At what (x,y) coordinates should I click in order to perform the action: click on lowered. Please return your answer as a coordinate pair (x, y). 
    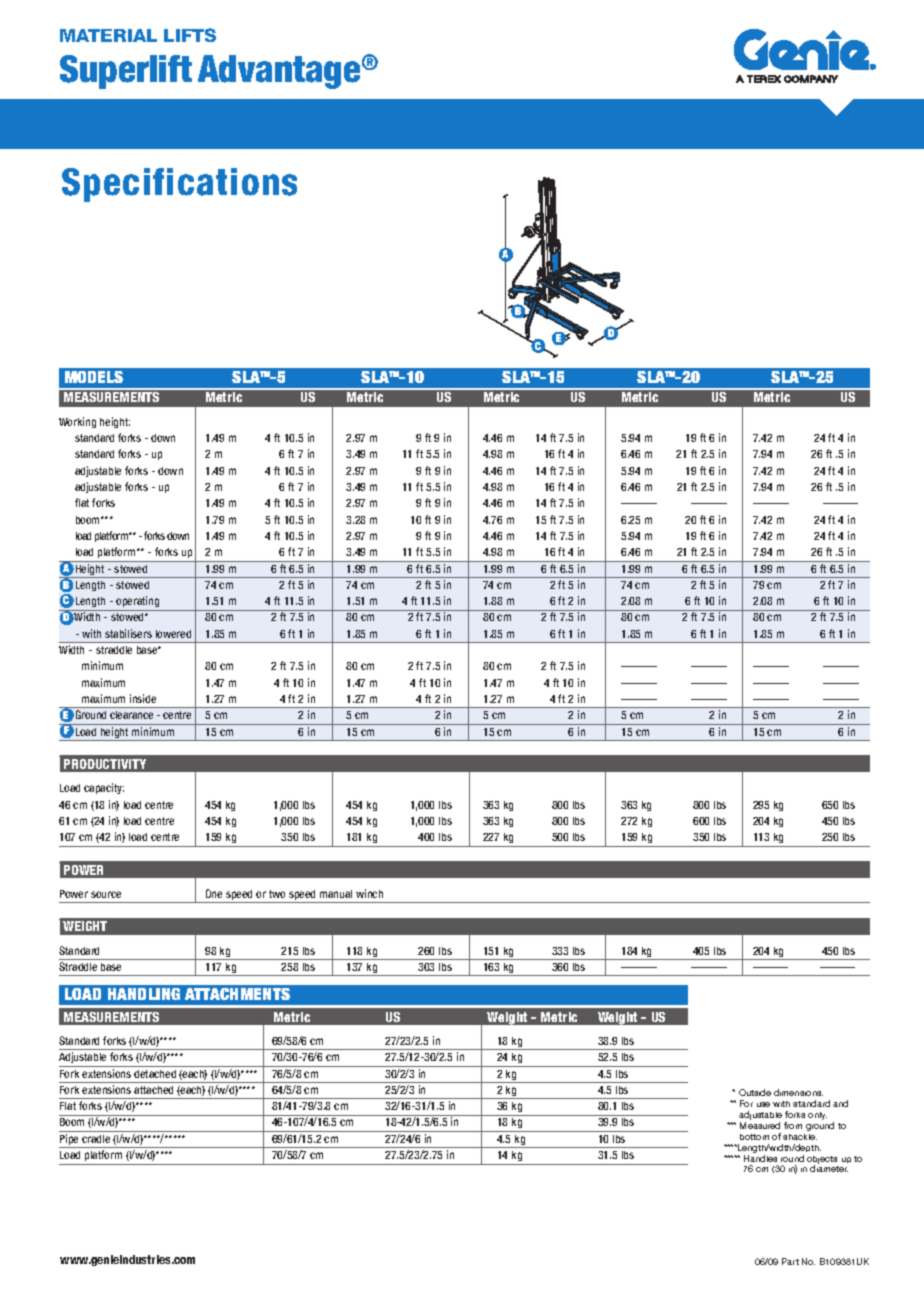
    Looking at the image, I should click on (173, 634).
